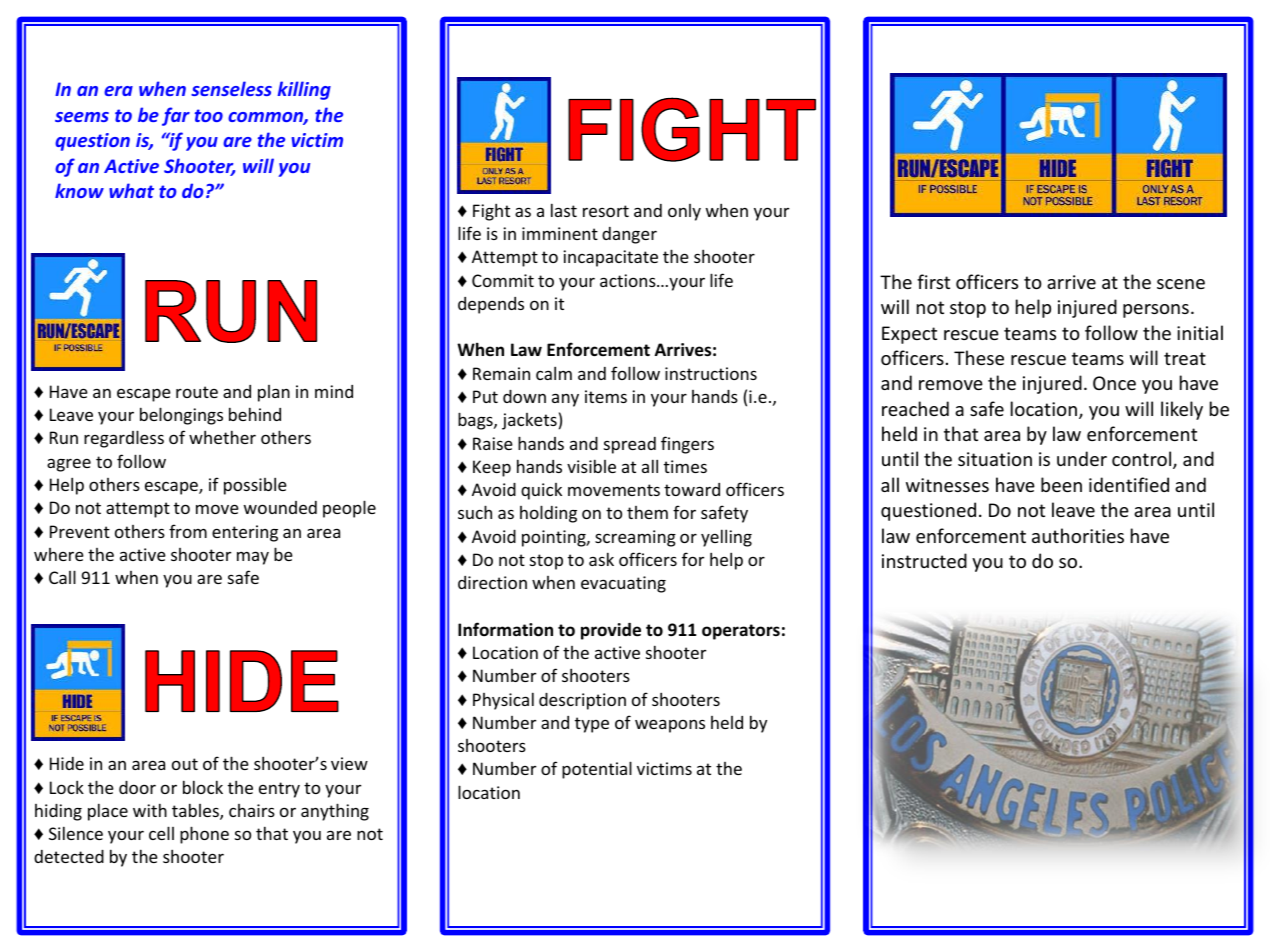 This screenshot has width=1270, height=952. Describe the element at coordinates (684, 212) in the screenshot. I see `only` at that location.
